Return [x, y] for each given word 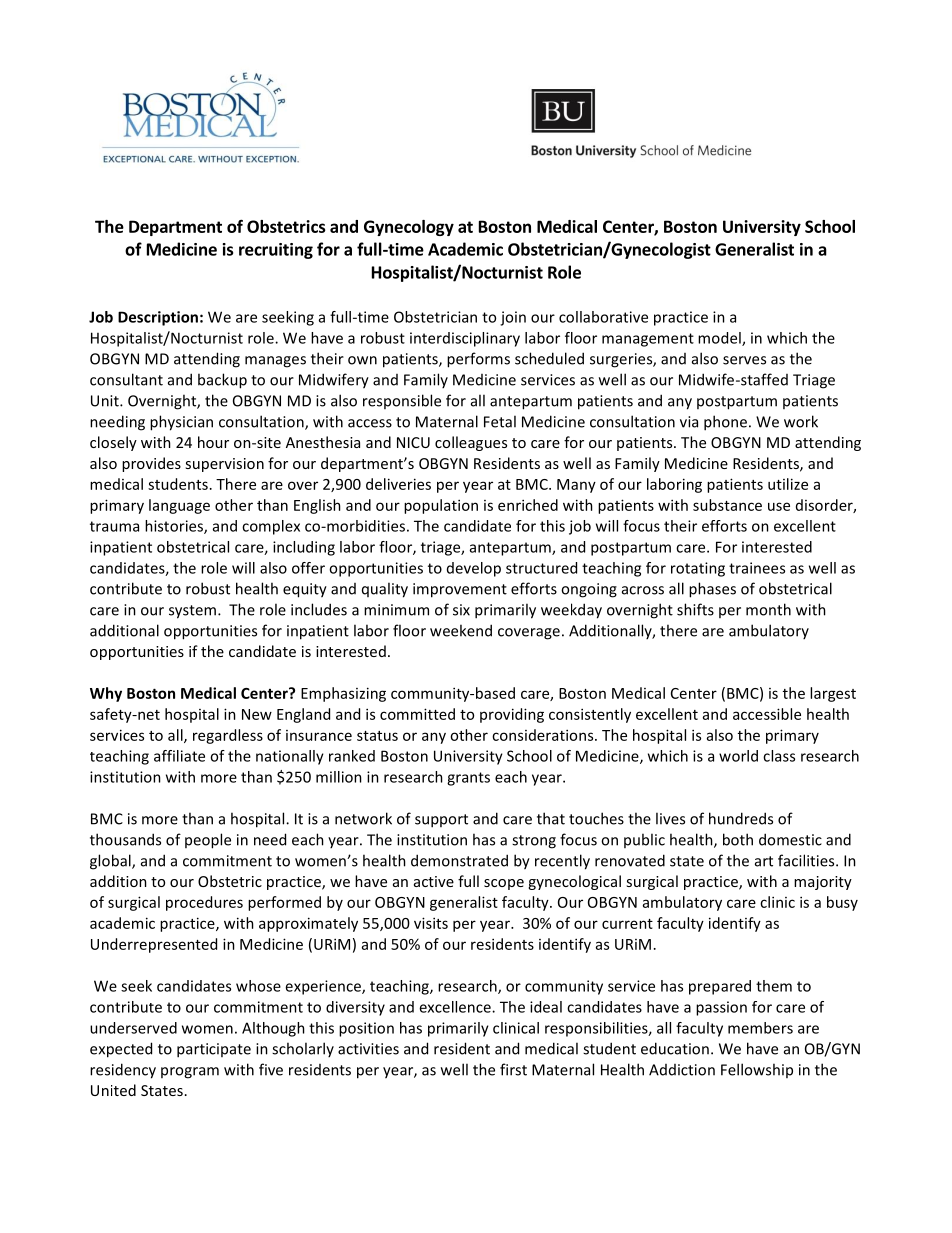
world [738, 756]
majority [823, 883]
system [192, 612]
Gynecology [409, 228]
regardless [228, 736]
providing [512, 715]
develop [474, 569]
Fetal [500, 421]
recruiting [276, 251]
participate [214, 1050]
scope [504, 884]
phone [725, 423]
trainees [757, 568]
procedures [204, 903]
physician [181, 423]
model [720, 339]
